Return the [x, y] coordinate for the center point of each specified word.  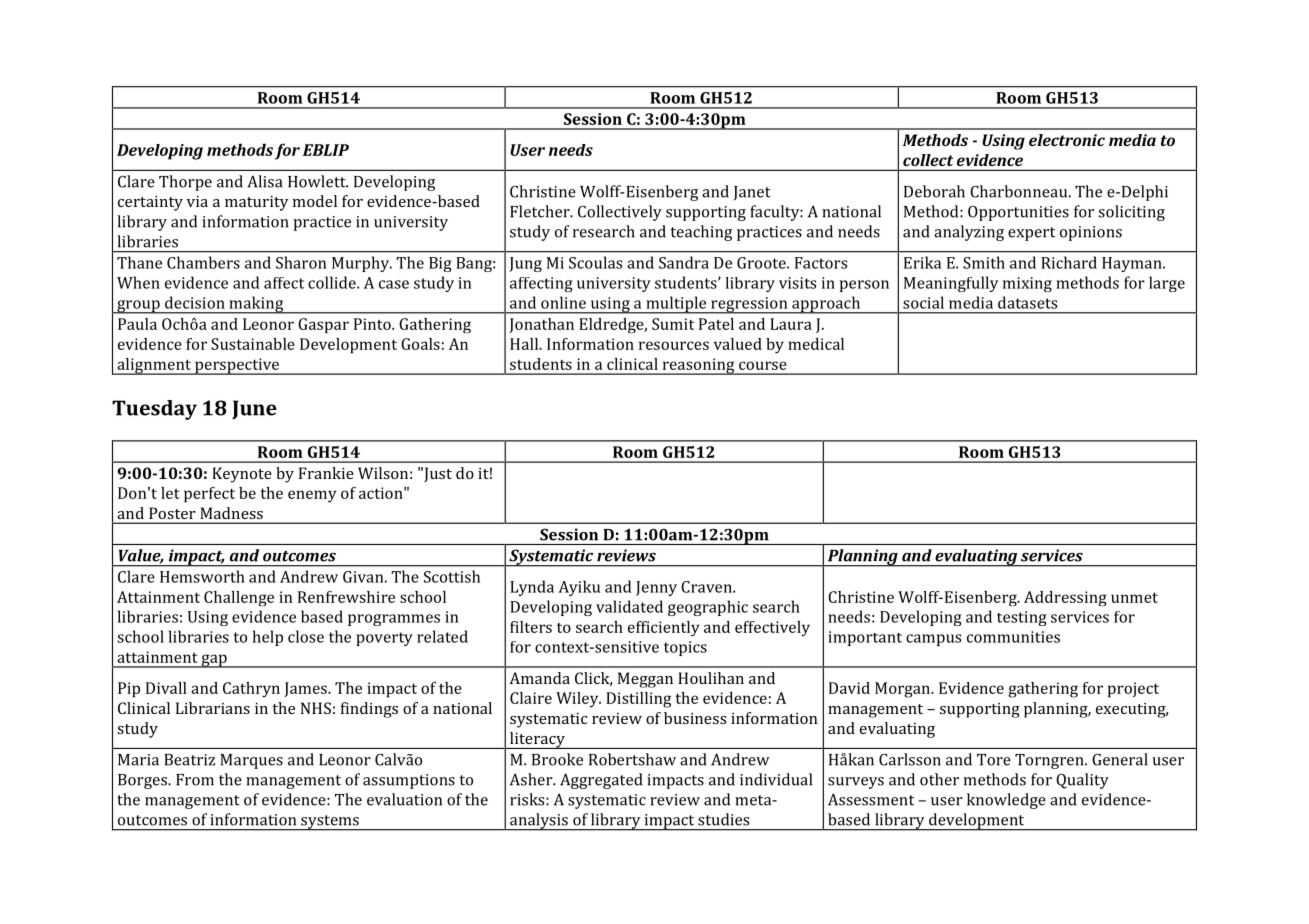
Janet [752, 193]
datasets [1027, 302]
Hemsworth [202, 576]
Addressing [1065, 598]
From [195, 780]
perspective [237, 366]
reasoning [698, 366]
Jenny [656, 588]
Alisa [264, 181]
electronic [1067, 140]
